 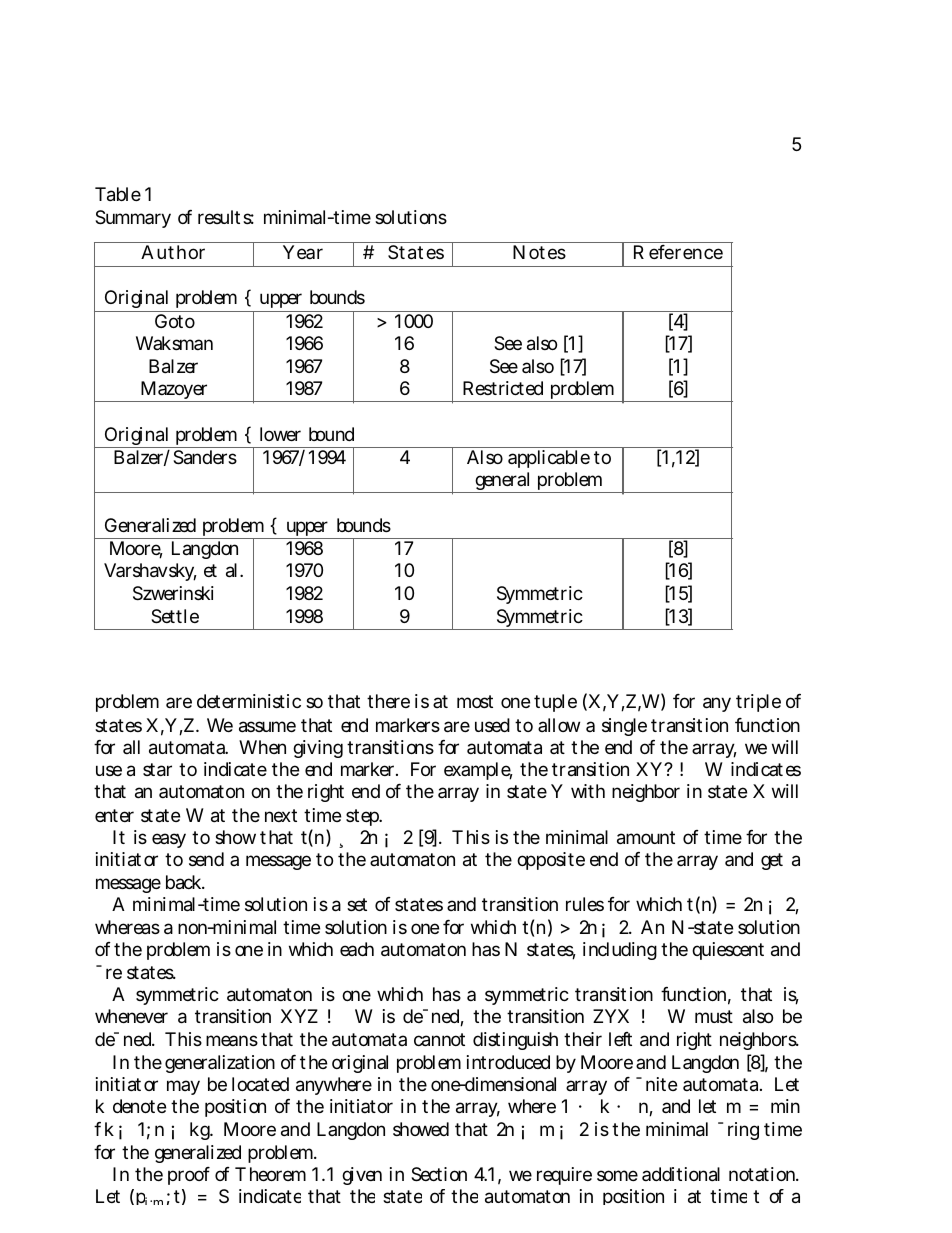 What do you see at coordinates (758, 703) in the page?
I see `triple` at bounding box center [758, 703].
